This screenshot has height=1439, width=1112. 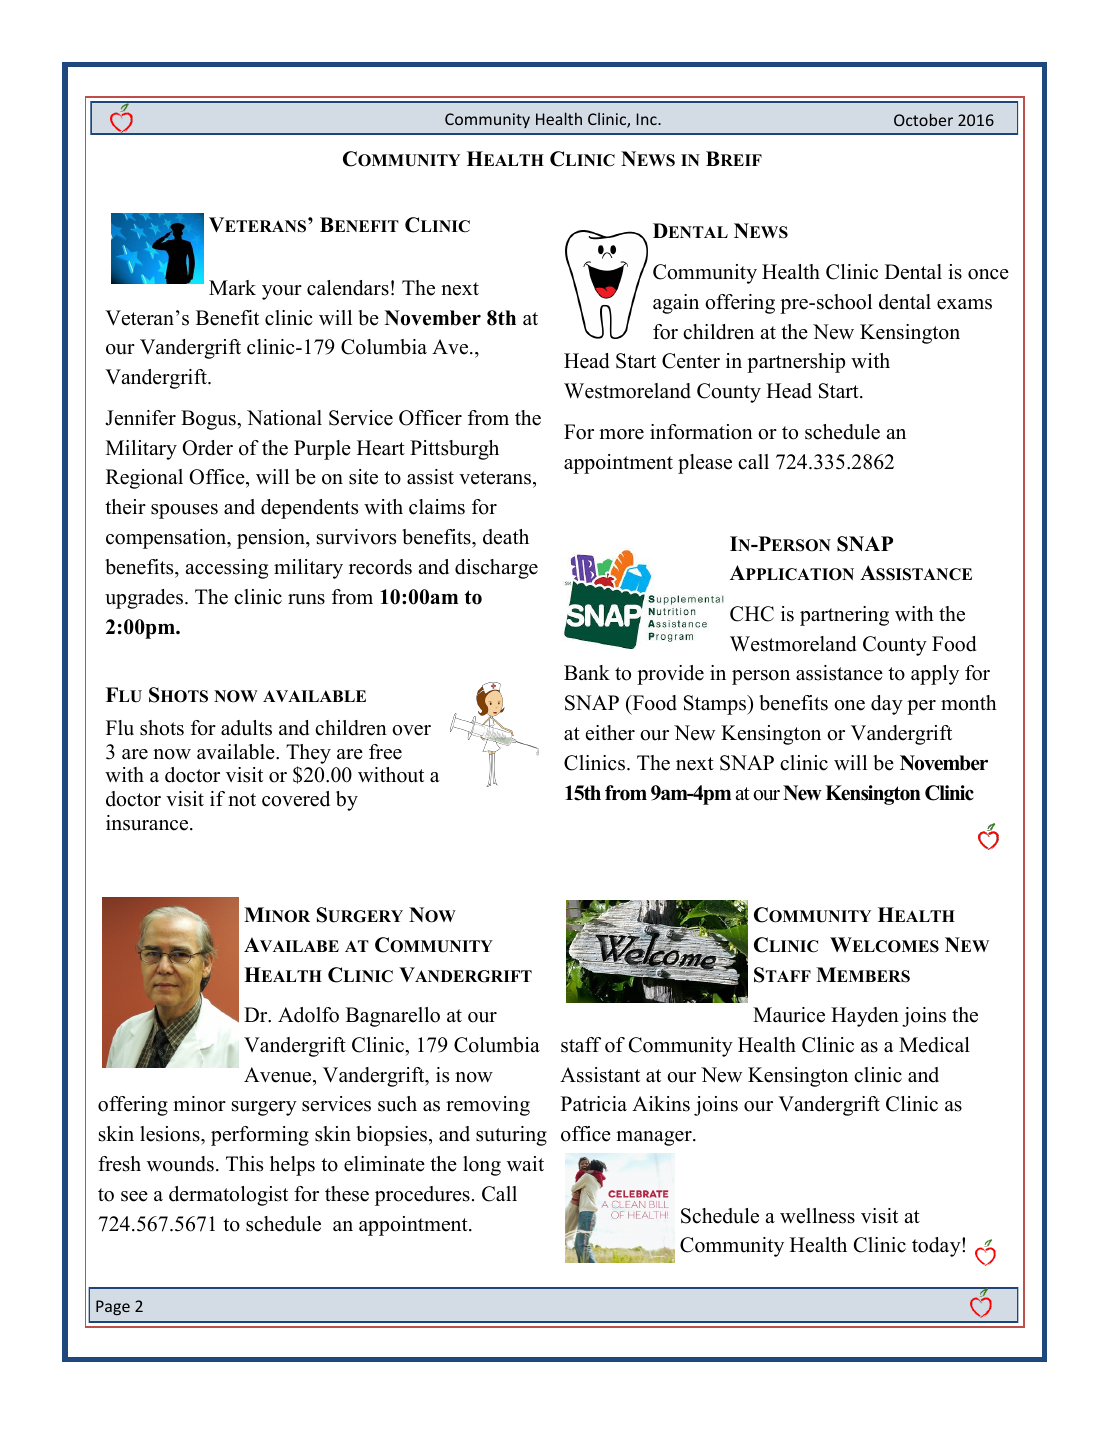 What do you see at coordinates (849, 705) in the screenshot?
I see `one` at bounding box center [849, 705].
